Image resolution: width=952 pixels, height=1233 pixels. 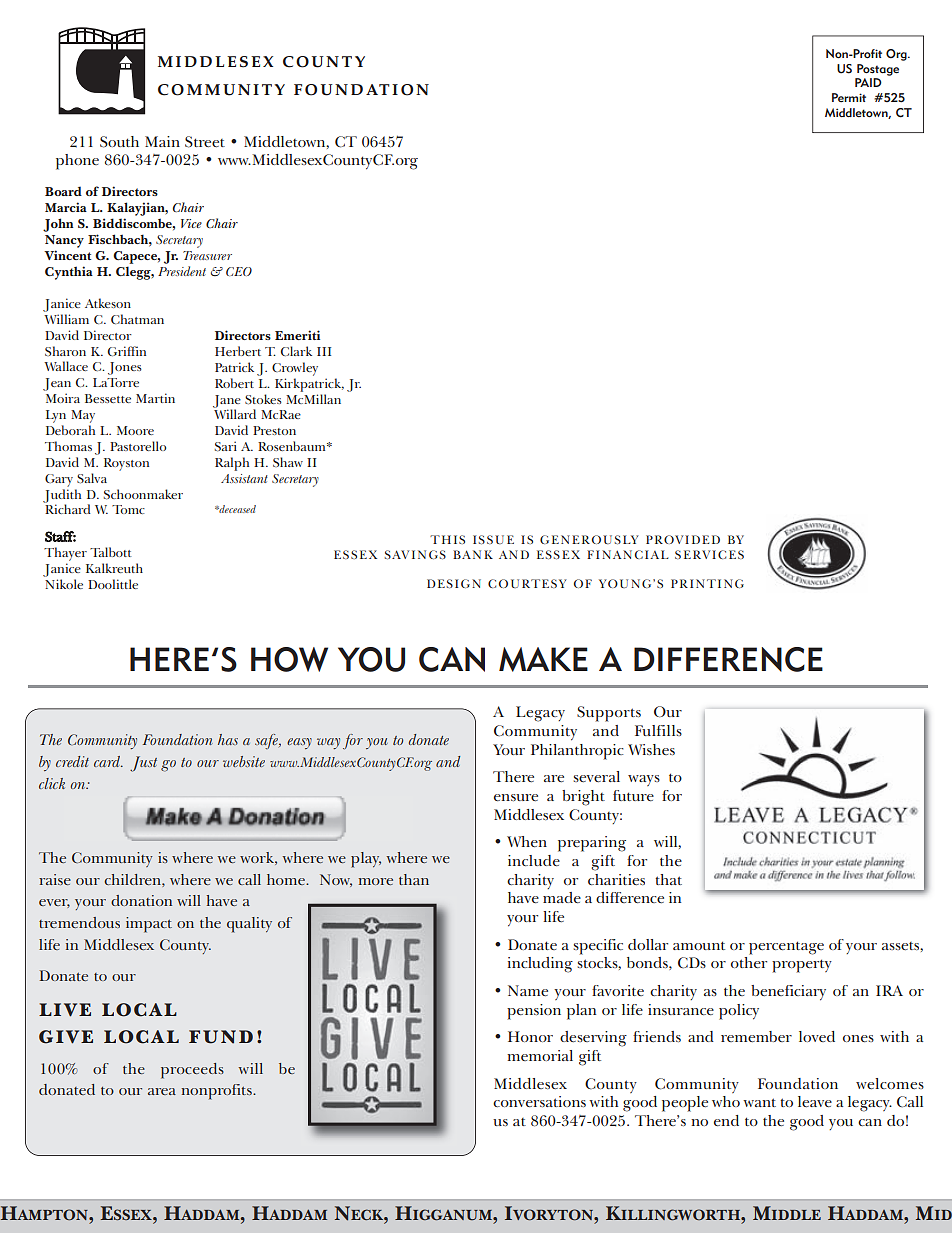 What do you see at coordinates (162, 141) in the screenshot?
I see `Main` at bounding box center [162, 141].
